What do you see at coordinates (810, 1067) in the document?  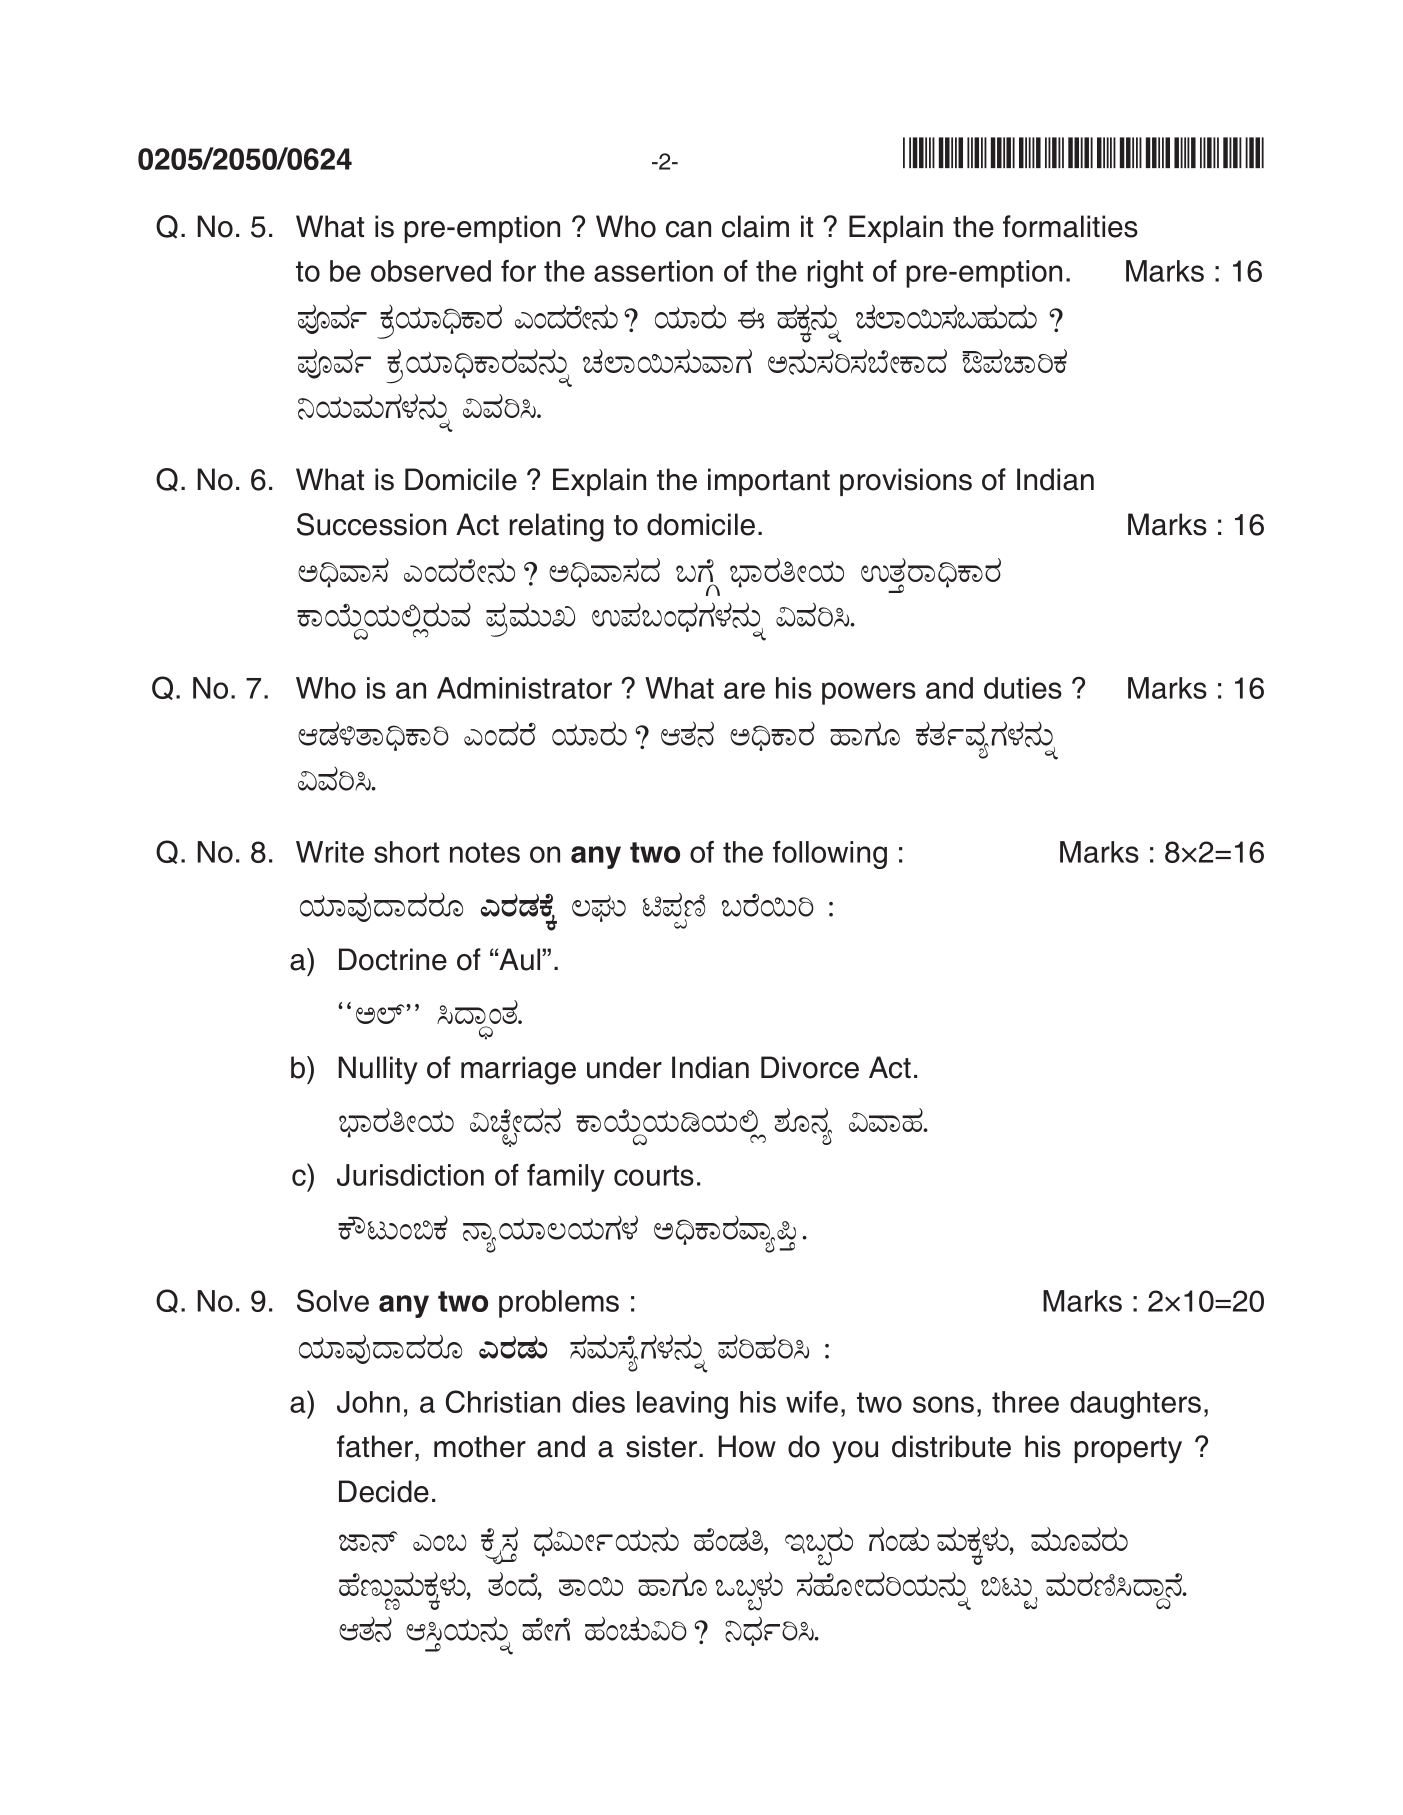 I see `Divorce` at bounding box center [810, 1067].
